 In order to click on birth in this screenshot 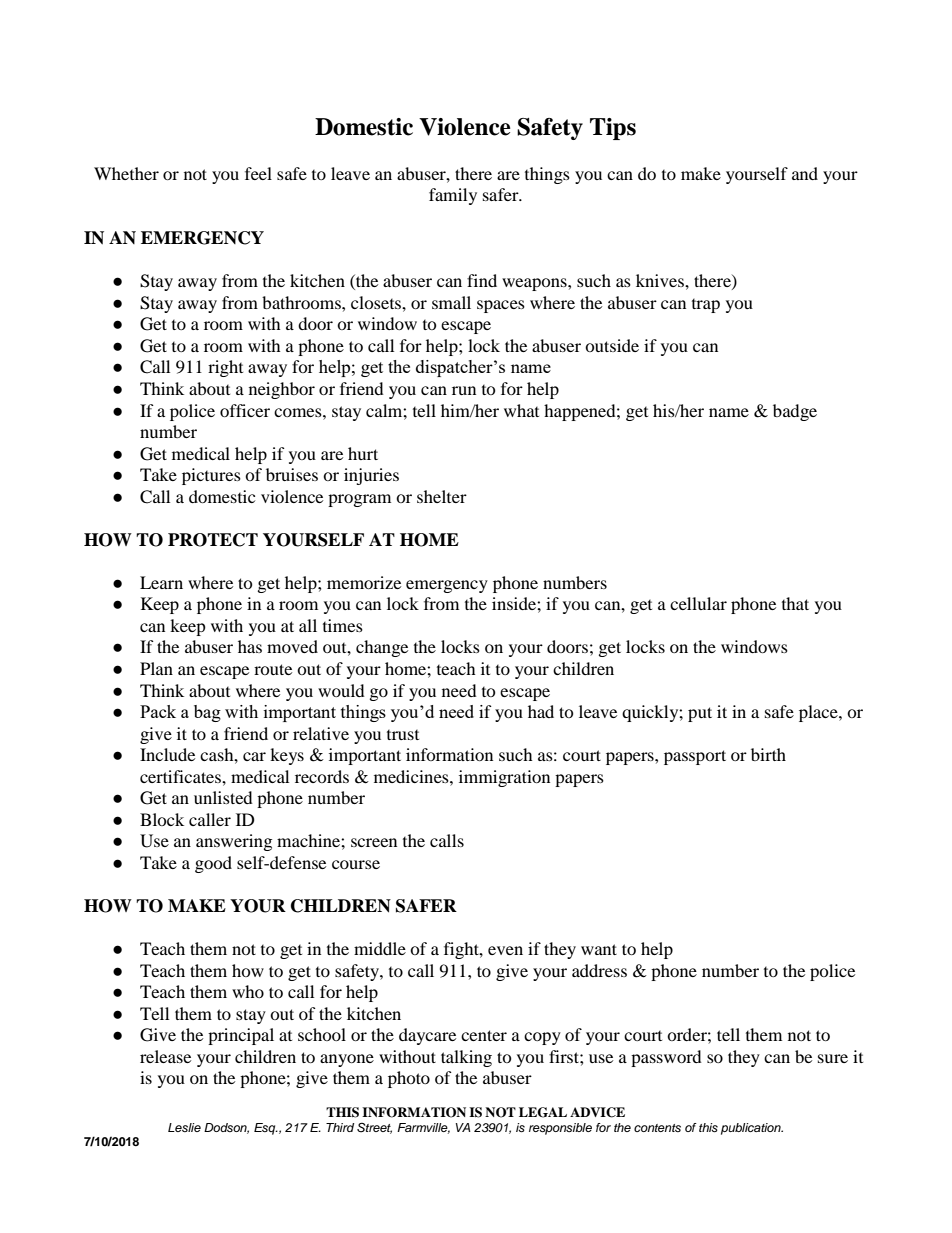, I will do `click(768, 754)`.
